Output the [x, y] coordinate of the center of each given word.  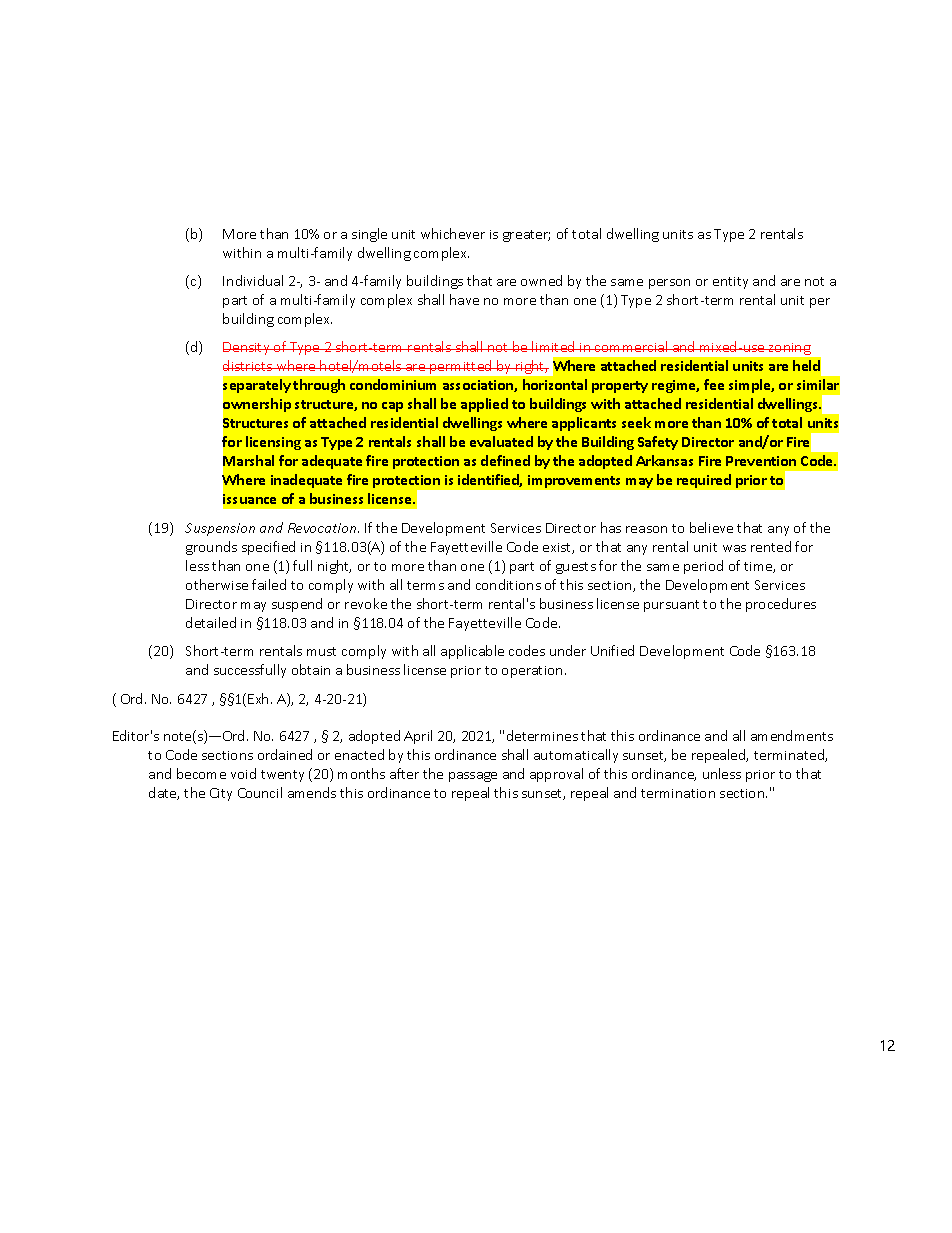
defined [505, 460]
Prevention [761, 461]
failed [269, 584]
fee [714, 384]
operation [532, 672]
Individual [253, 280]
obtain [311, 669]
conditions [508, 584]
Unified [612, 650]
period [703, 567]
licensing [273, 443]
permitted [461, 367]
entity [730, 283]
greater [526, 236]
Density [247, 348]
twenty [282, 776]
